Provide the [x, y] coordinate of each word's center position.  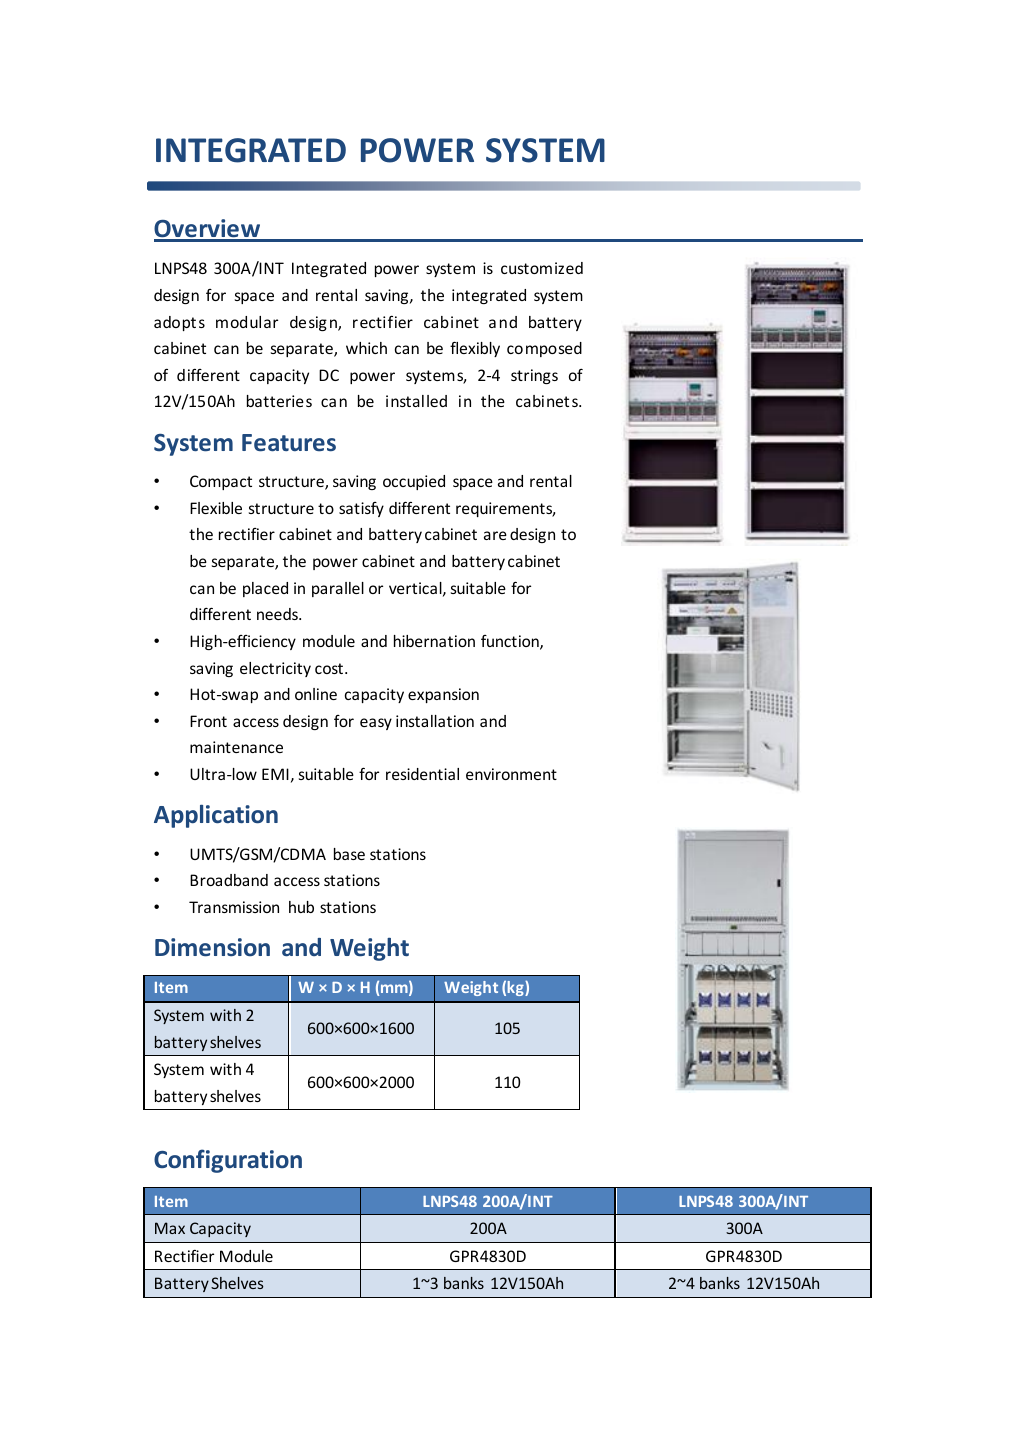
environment [511, 774]
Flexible [216, 508]
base [349, 854]
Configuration [228, 1161]
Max [170, 1228]
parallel [338, 589]
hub [301, 907]
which [366, 348]
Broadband [229, 880]
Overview [208, 230]
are [495, 535]
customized [542, 268]
